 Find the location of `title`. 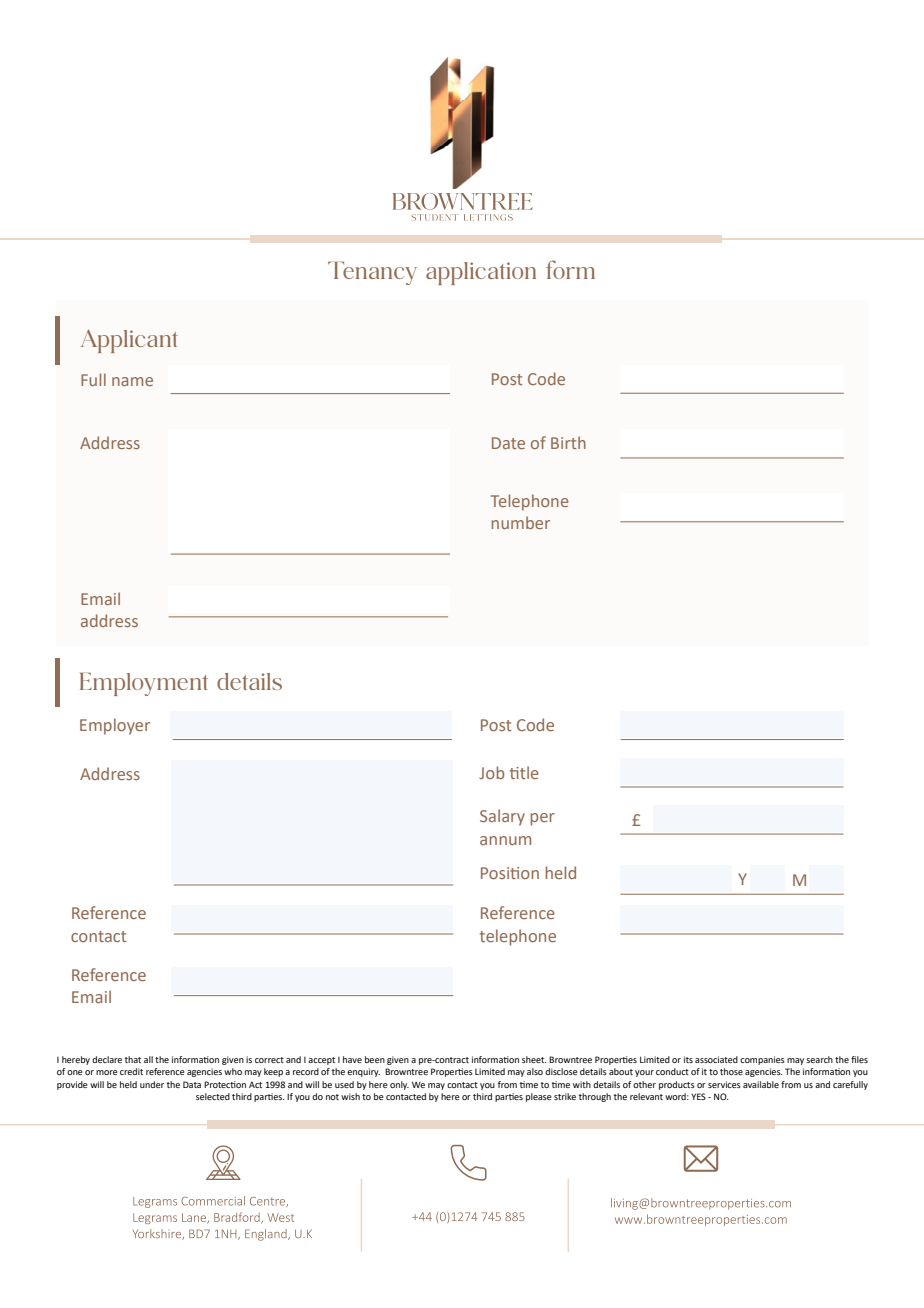

title is located at coordinates (524, 772).
